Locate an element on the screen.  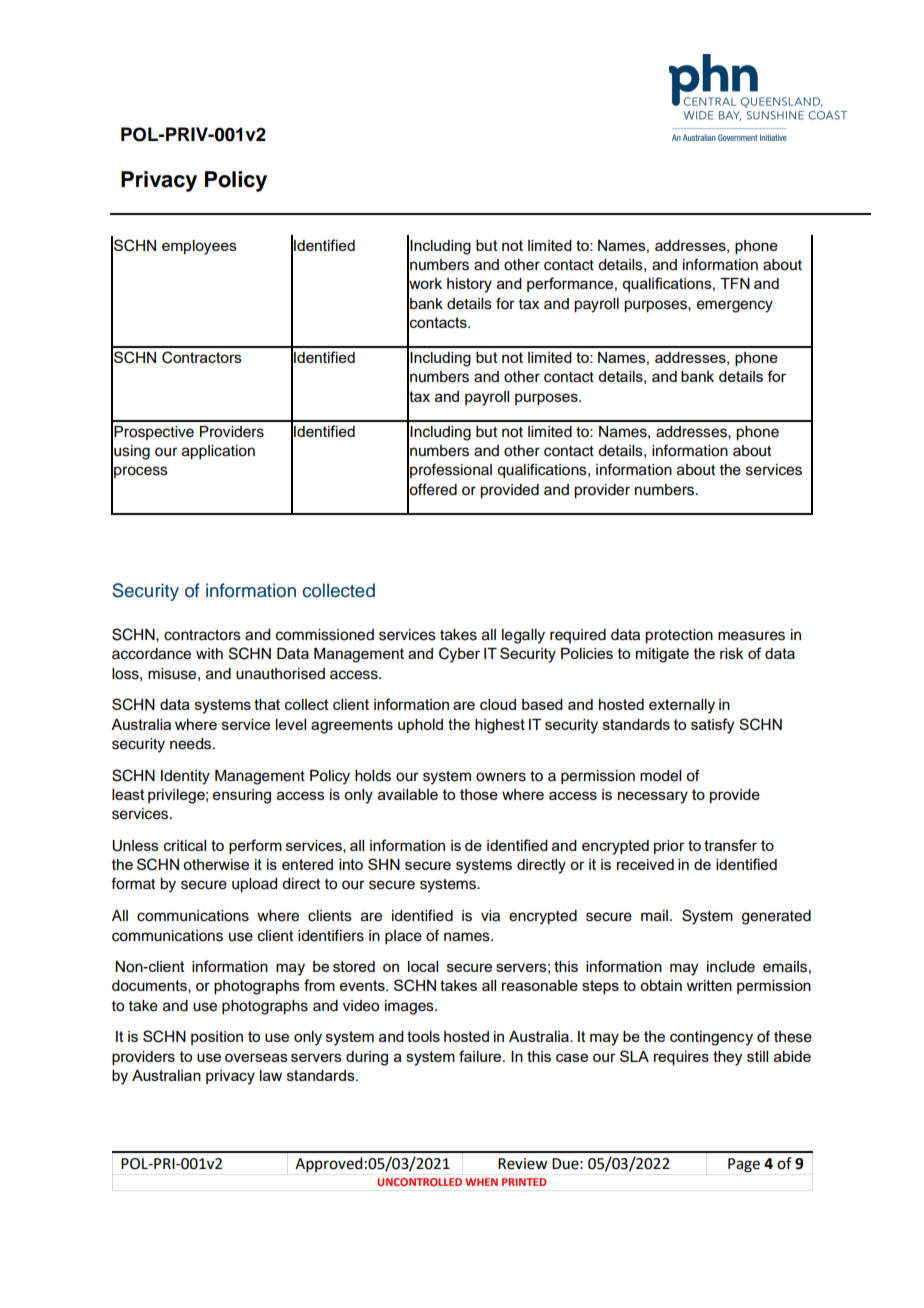
law is located at coordinates (271, 1075).
